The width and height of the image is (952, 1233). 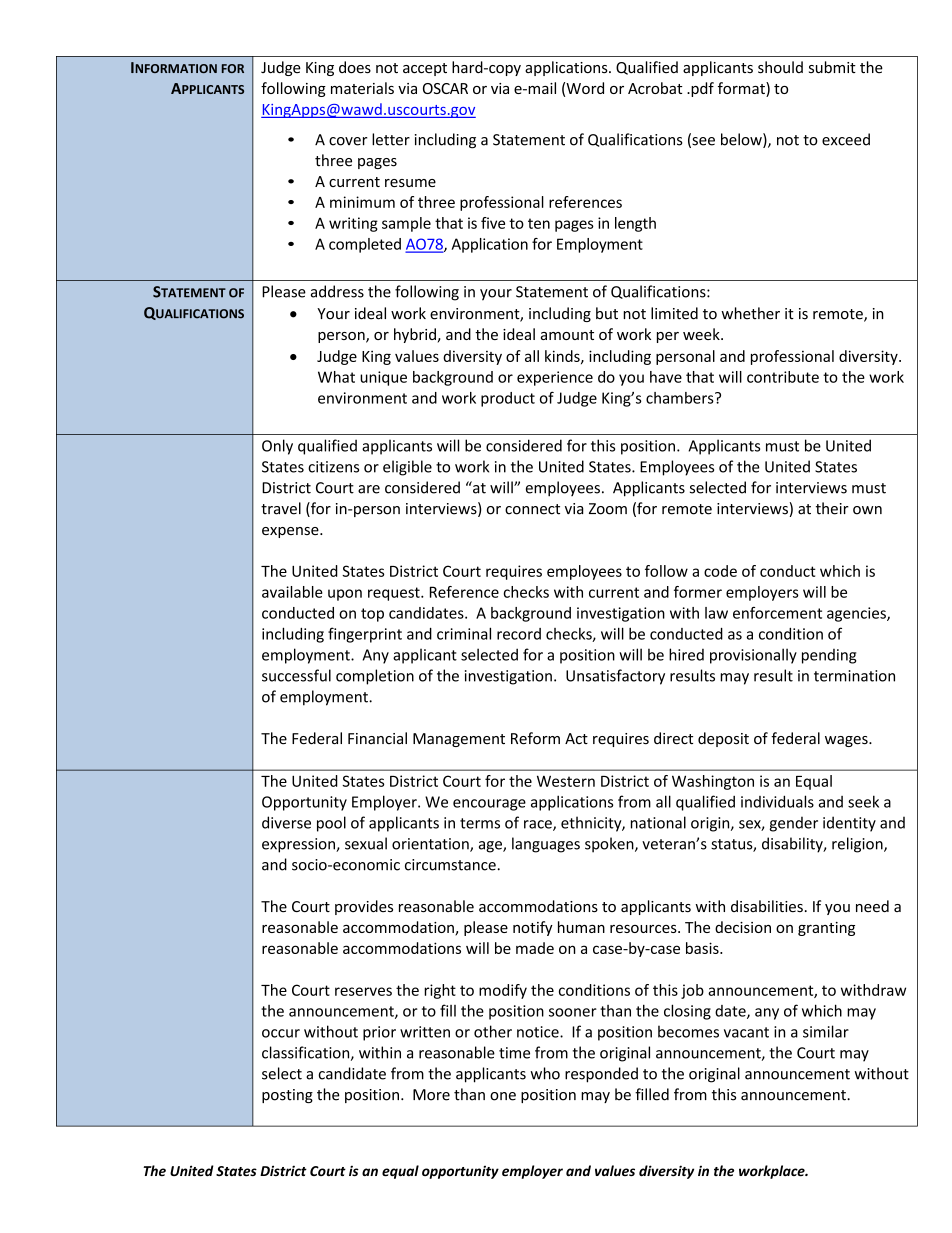 What do you see at coordinates (777, 613) in the image?
I see `enforcement` at bounding box center [777, 613].
